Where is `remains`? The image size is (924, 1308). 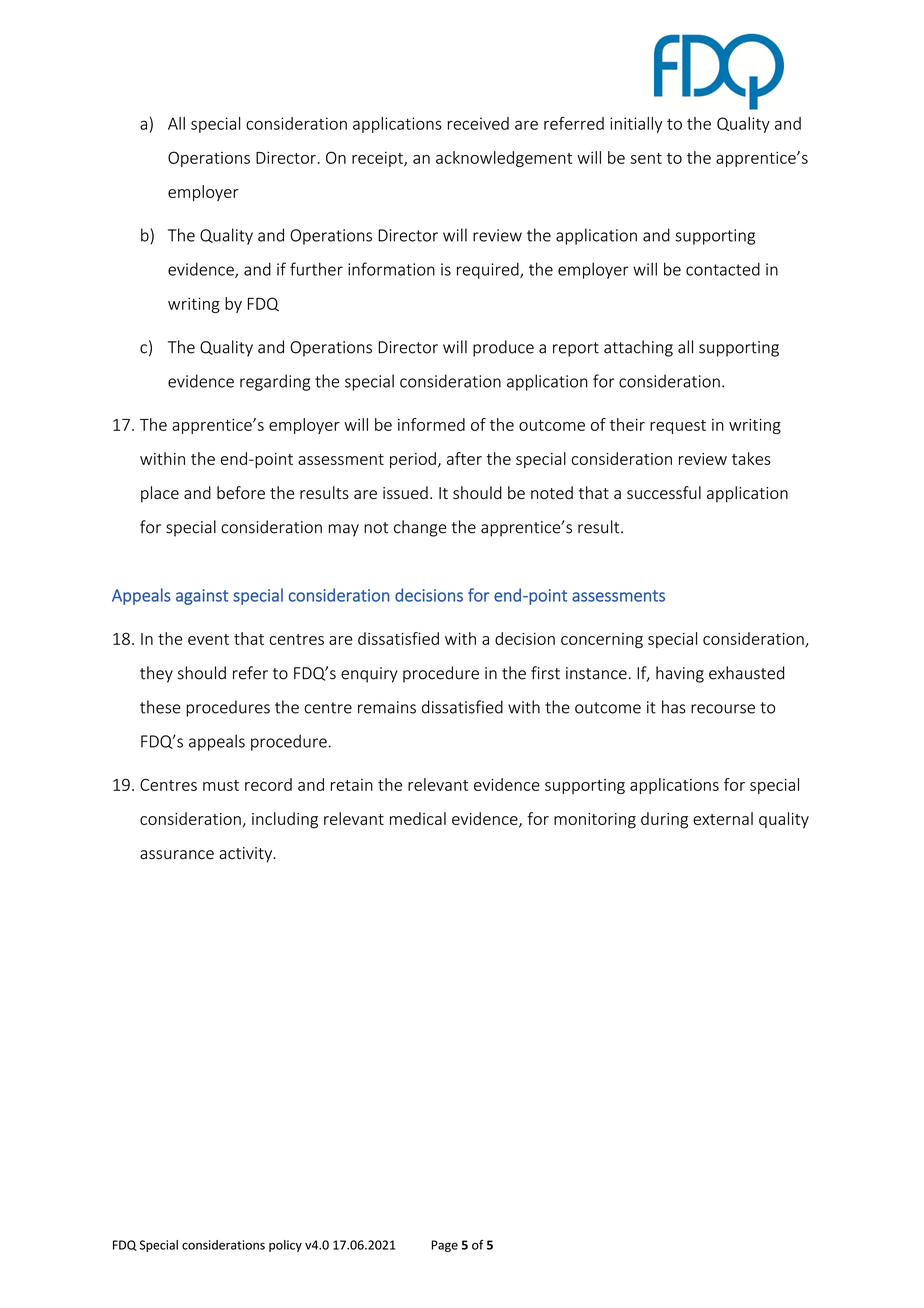
remains is located at coordinates (387, 707).
